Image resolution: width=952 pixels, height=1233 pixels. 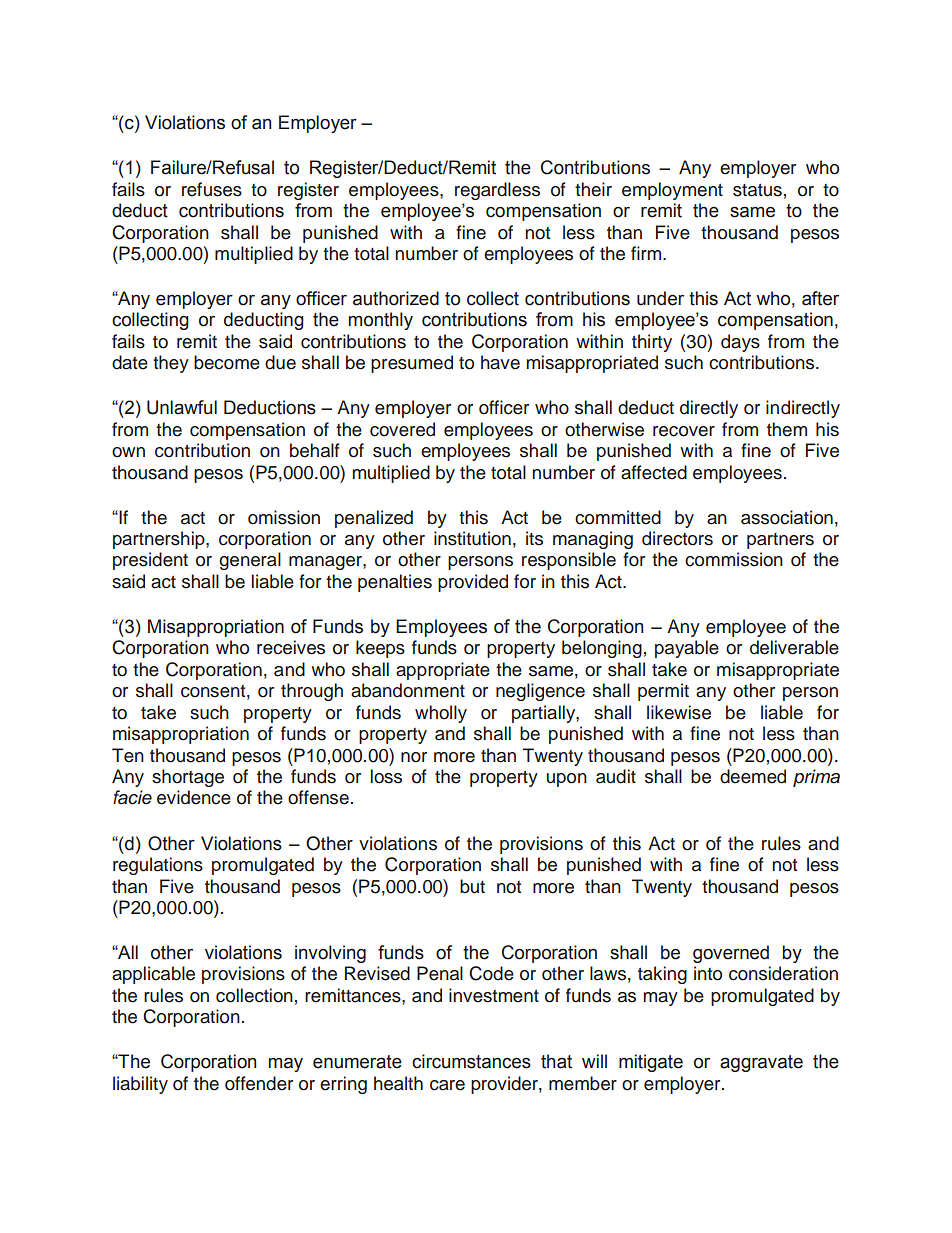 I want to click on circumstances, so click(x=471, y=1061).
